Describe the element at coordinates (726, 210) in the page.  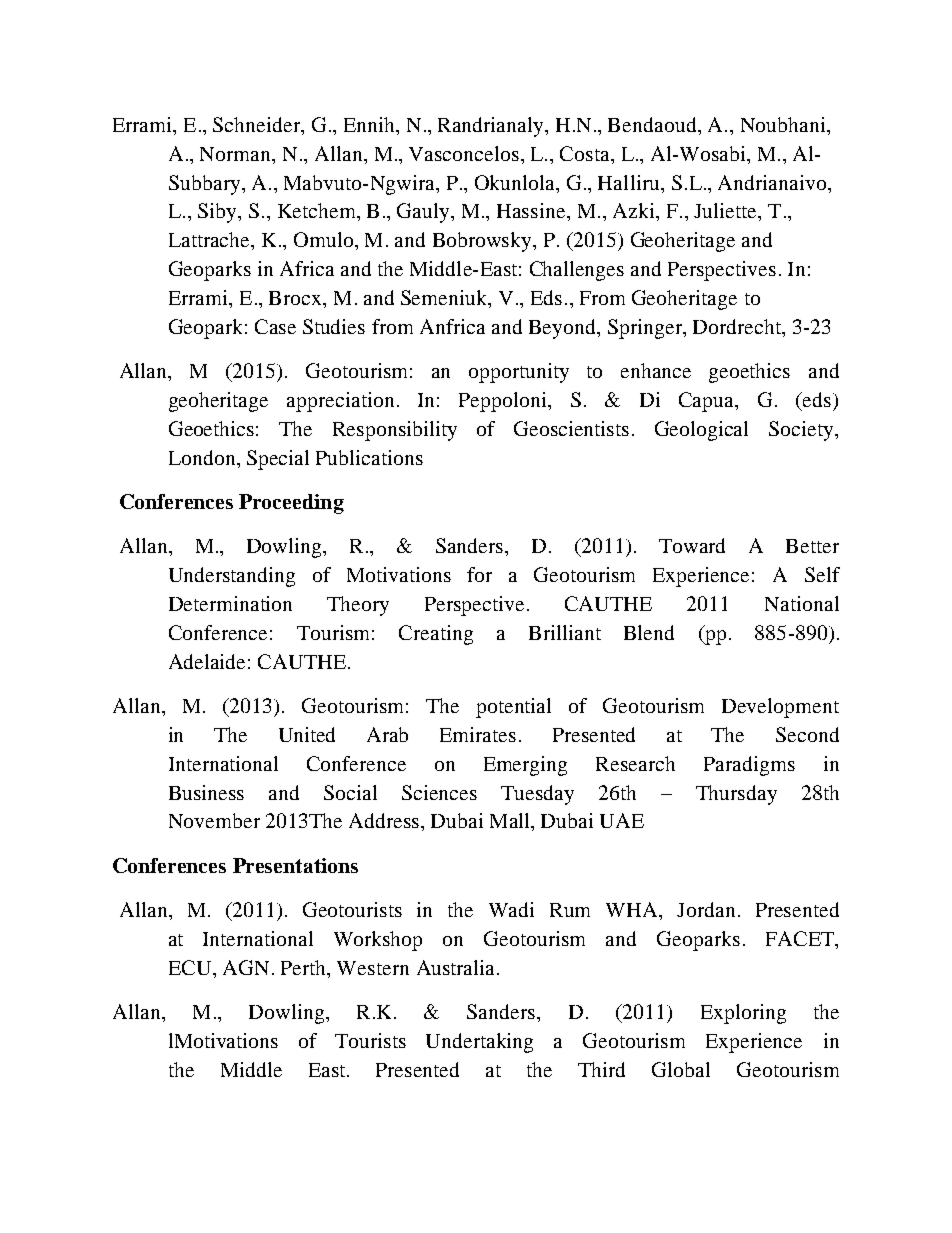
I see `Juliette` at that location.
